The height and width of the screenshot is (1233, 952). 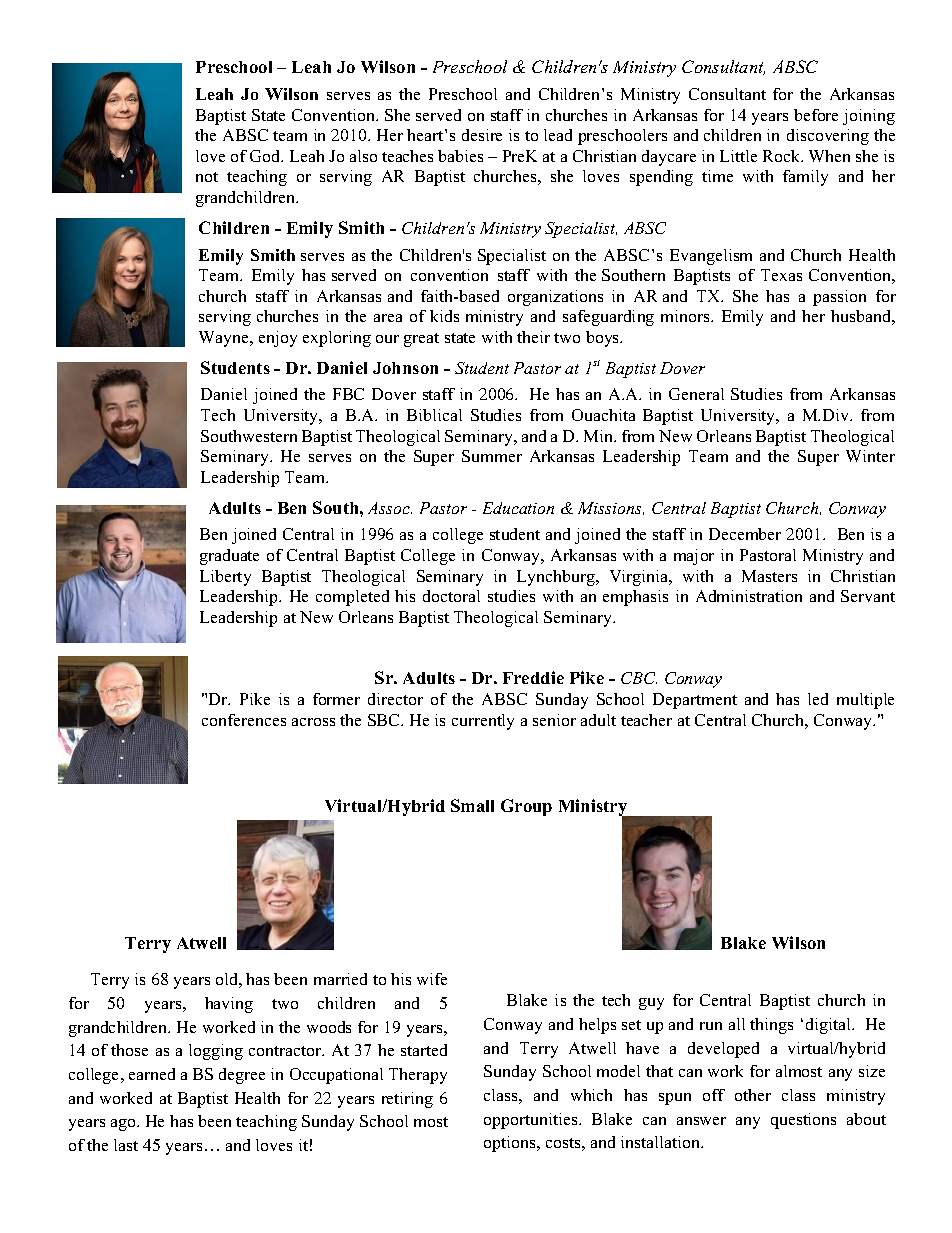 I want to click on doctoral, so click(x=451, y=596).
